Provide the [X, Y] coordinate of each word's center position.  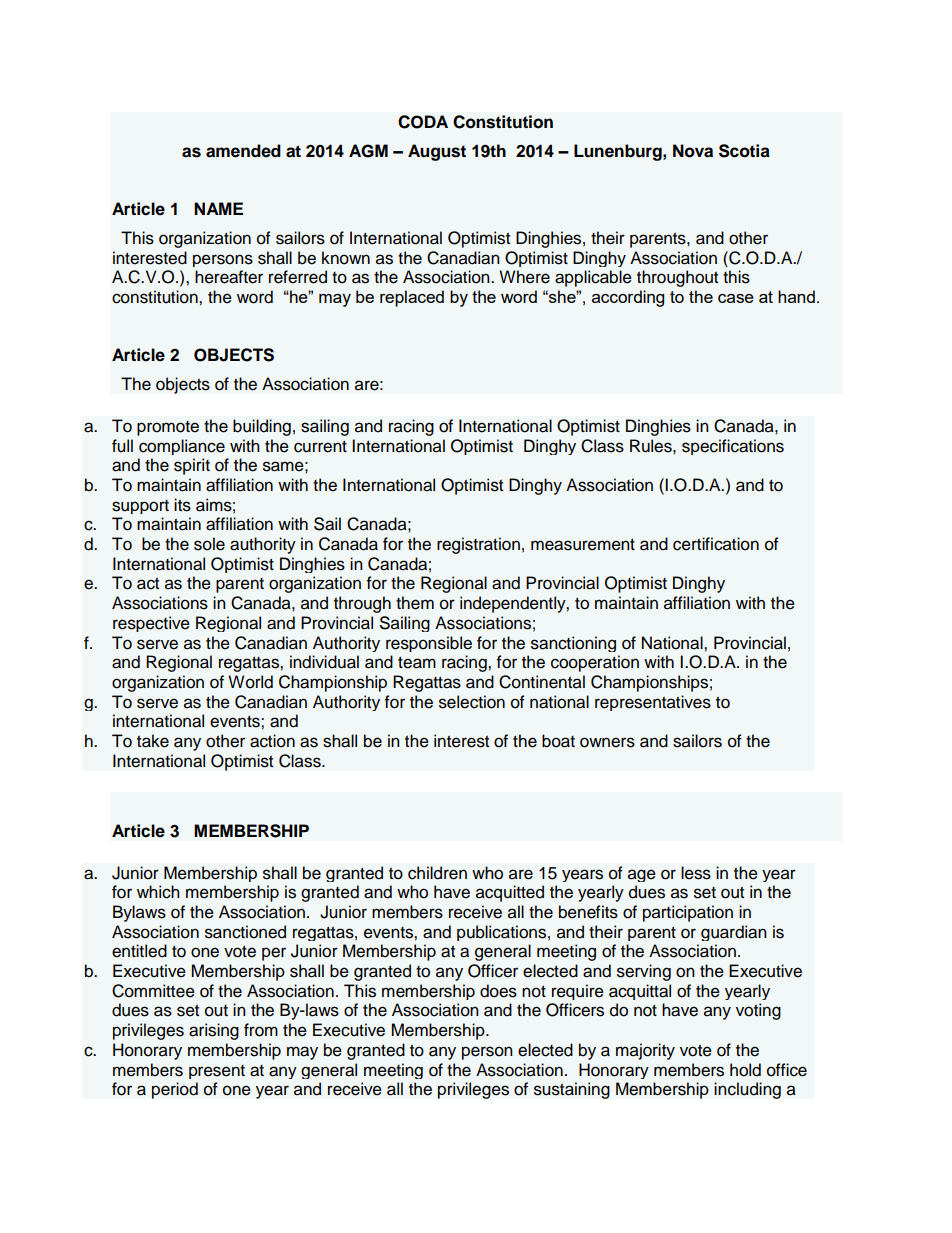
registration [478, 545]
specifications [733, 447]
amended [243, 151]
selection [472, 702]
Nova [693, 151]
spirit [192, 466]
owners [607, 742]
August [437, 152]
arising [214, 1031]
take [153, 741]
